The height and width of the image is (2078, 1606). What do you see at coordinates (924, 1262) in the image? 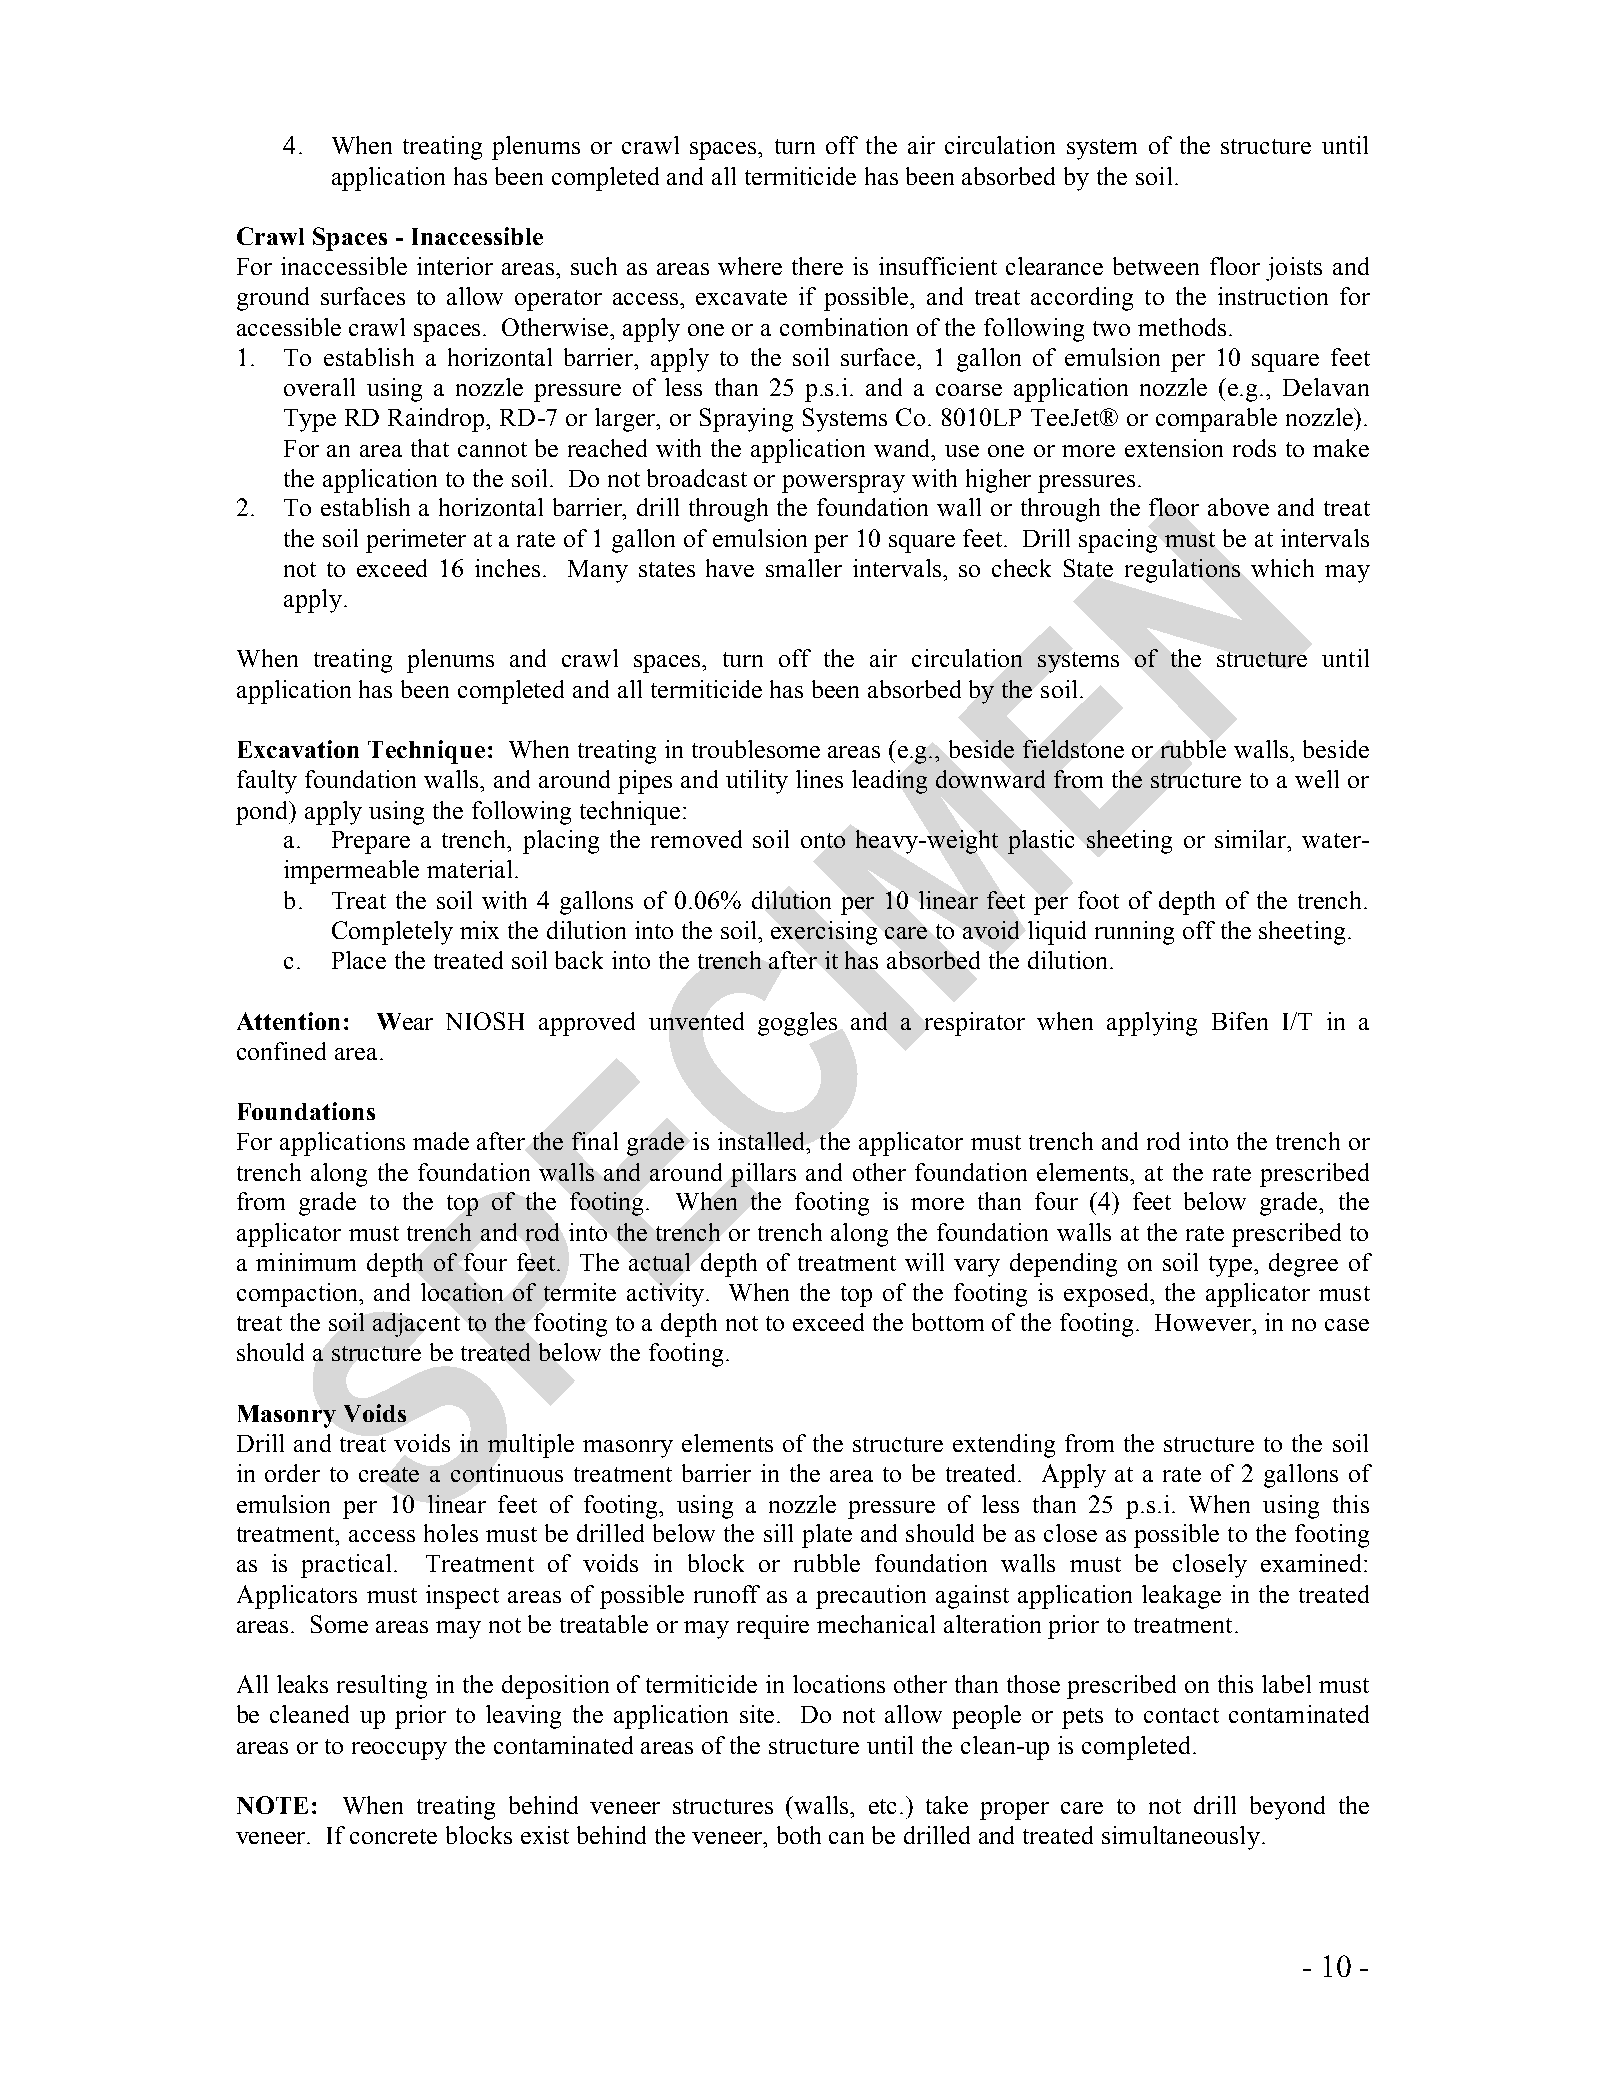
I see `will` at bounding box center [924, 1262].
